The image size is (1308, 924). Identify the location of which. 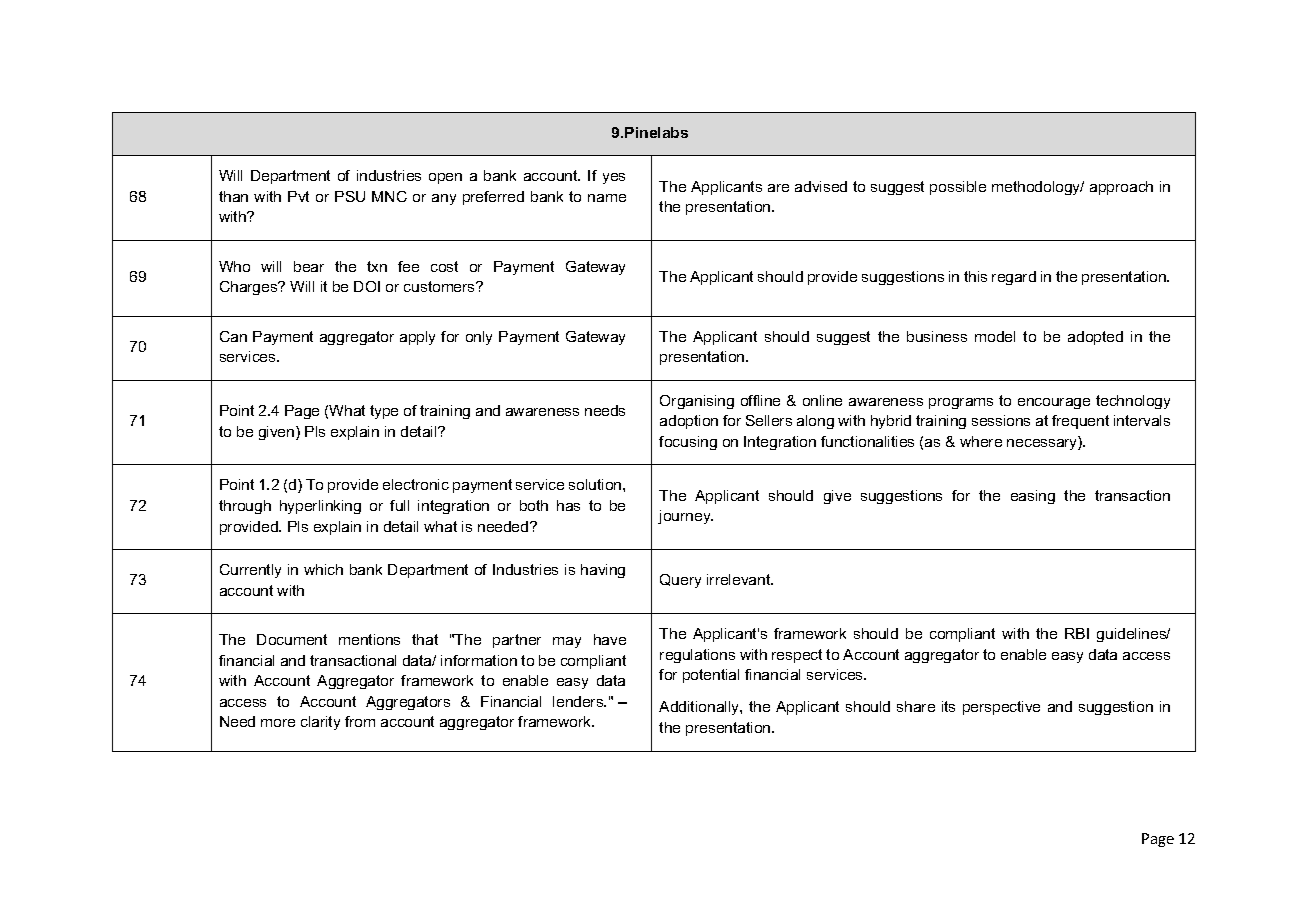
(323, 569).
